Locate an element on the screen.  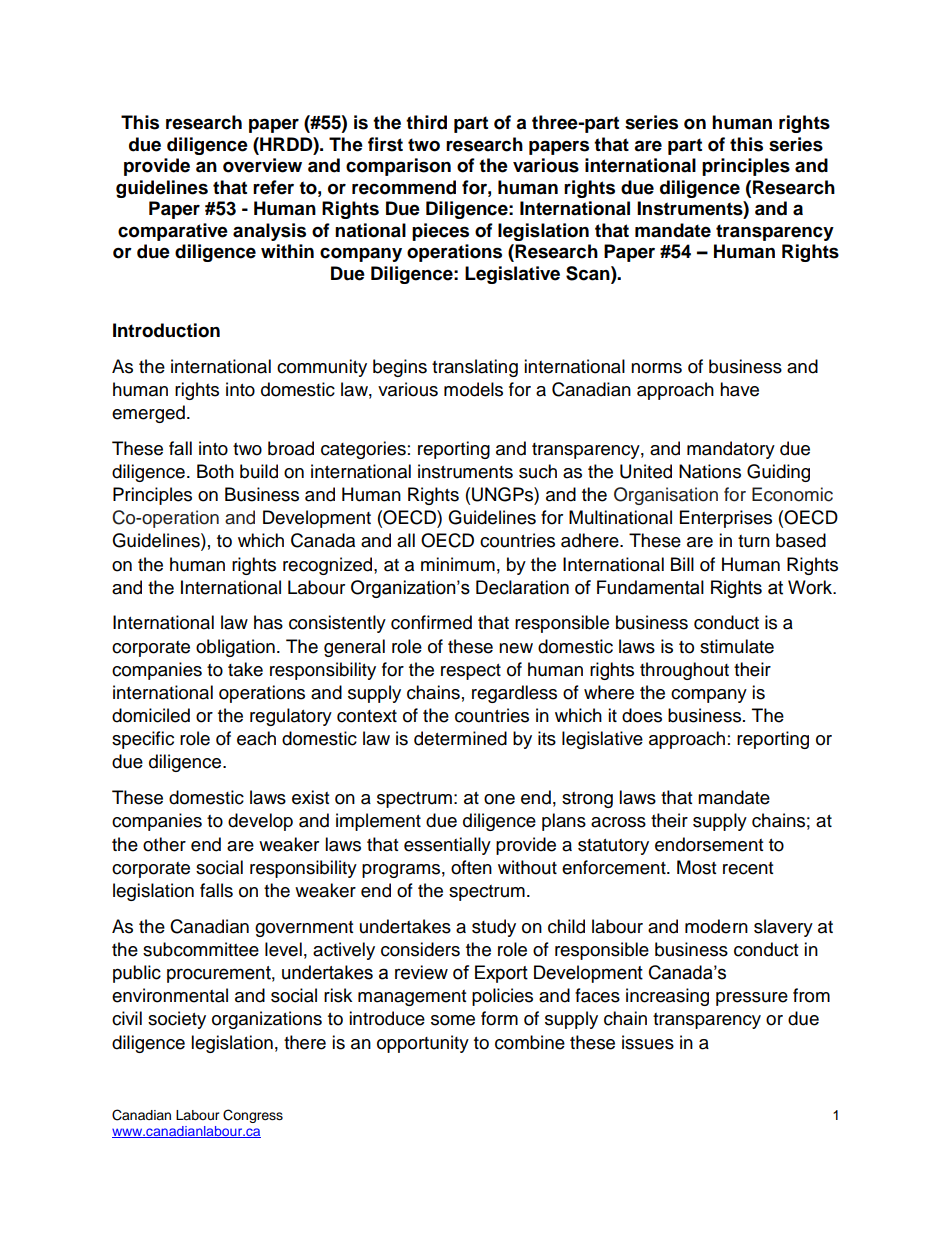
Congress is located at coordinates (253, 1116).
